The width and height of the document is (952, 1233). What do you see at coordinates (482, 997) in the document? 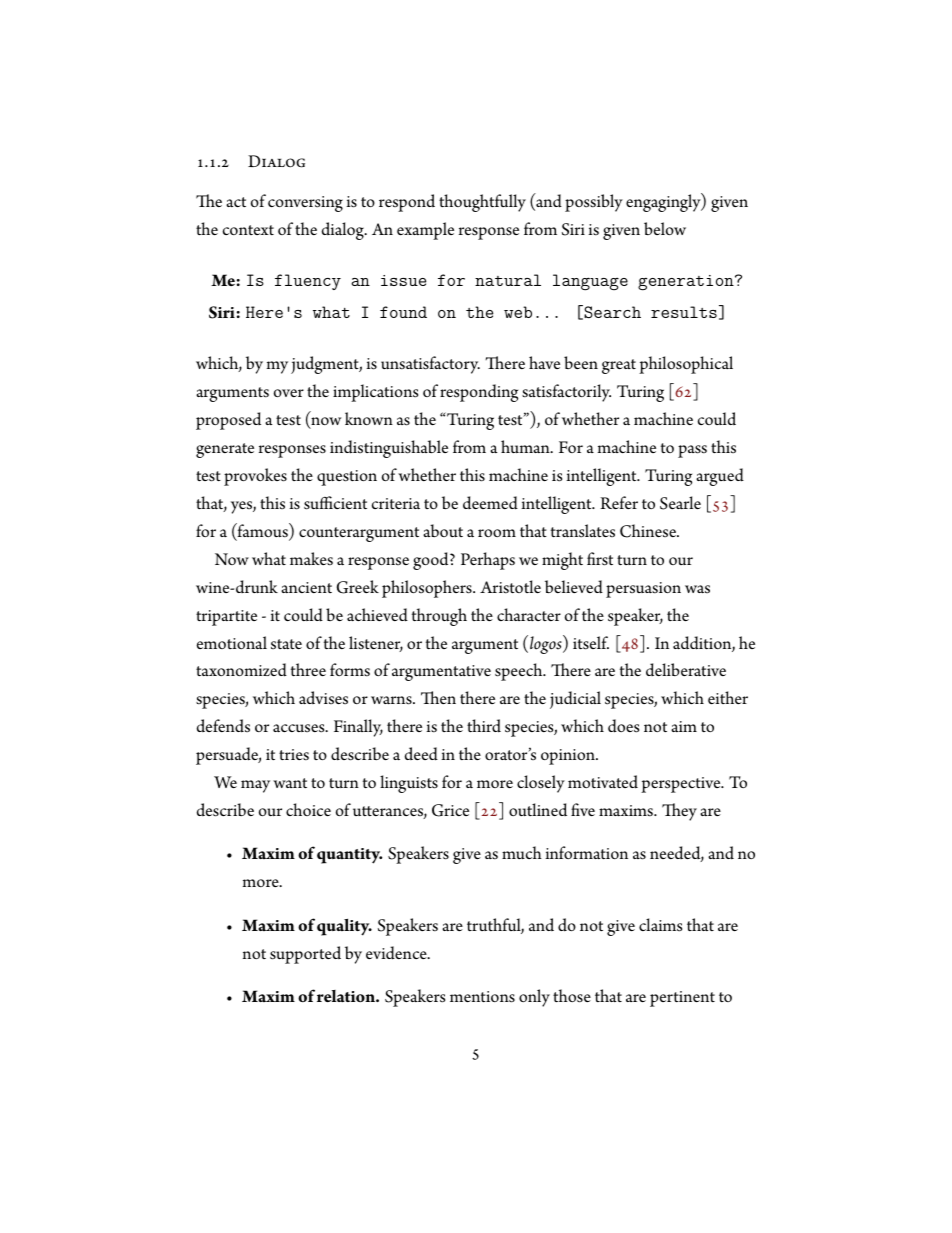
I see `mentions` at bounding box center [482, 997].
